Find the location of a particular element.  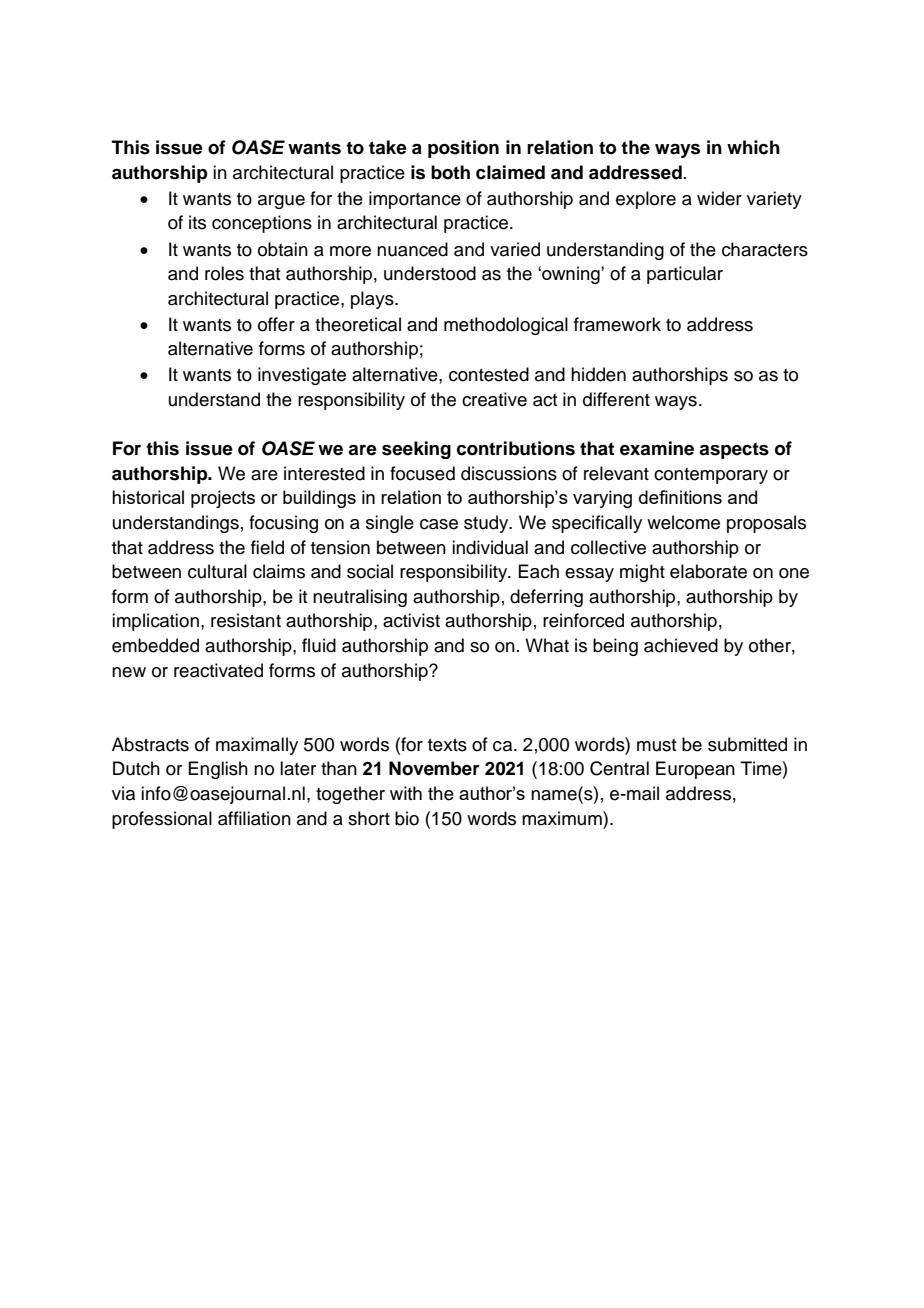

contested is located at coordinates (489, 374).
